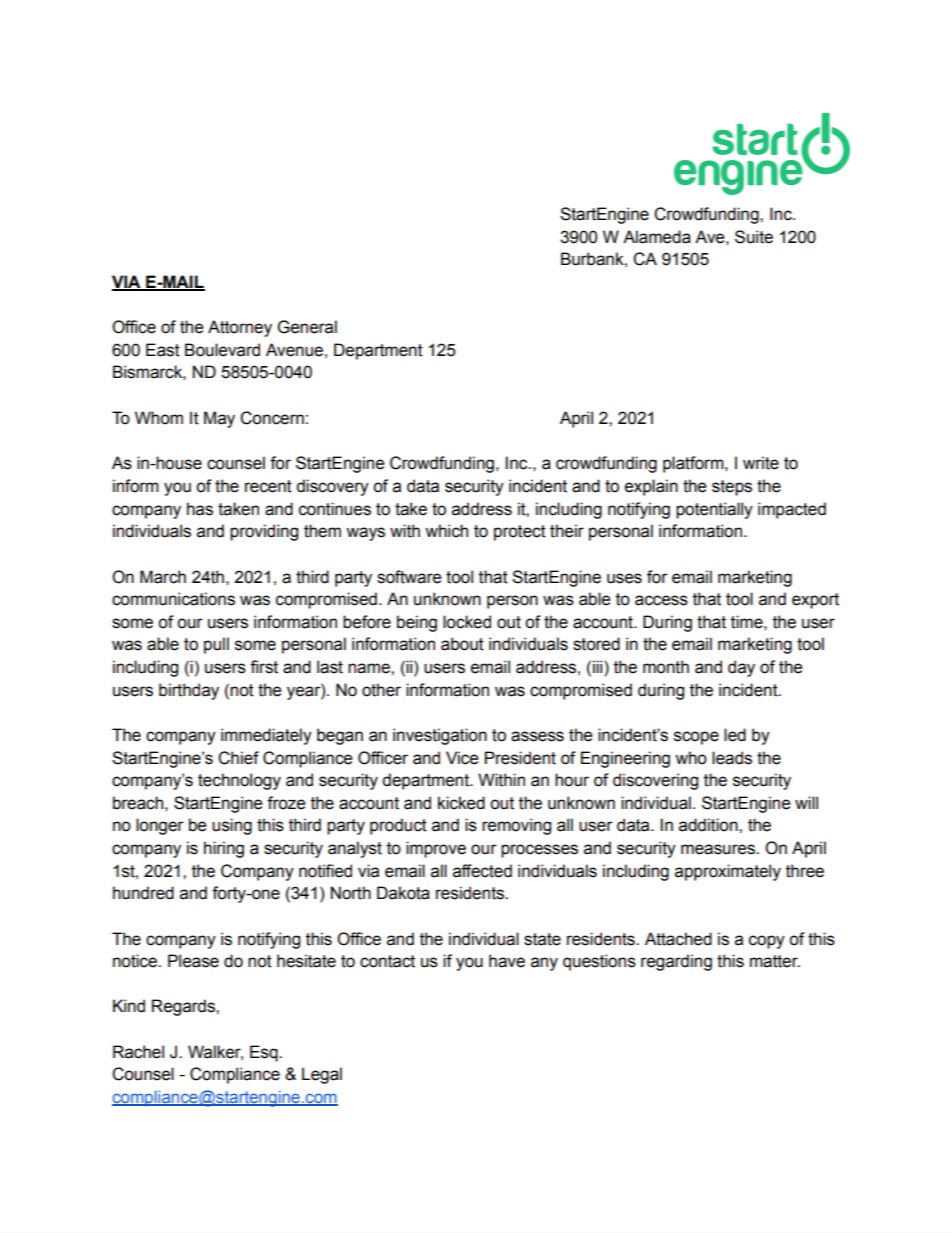  What do you see at coordinates (462, 644) in the screenshot?
I see `about` at bounding box center [462, 644].
